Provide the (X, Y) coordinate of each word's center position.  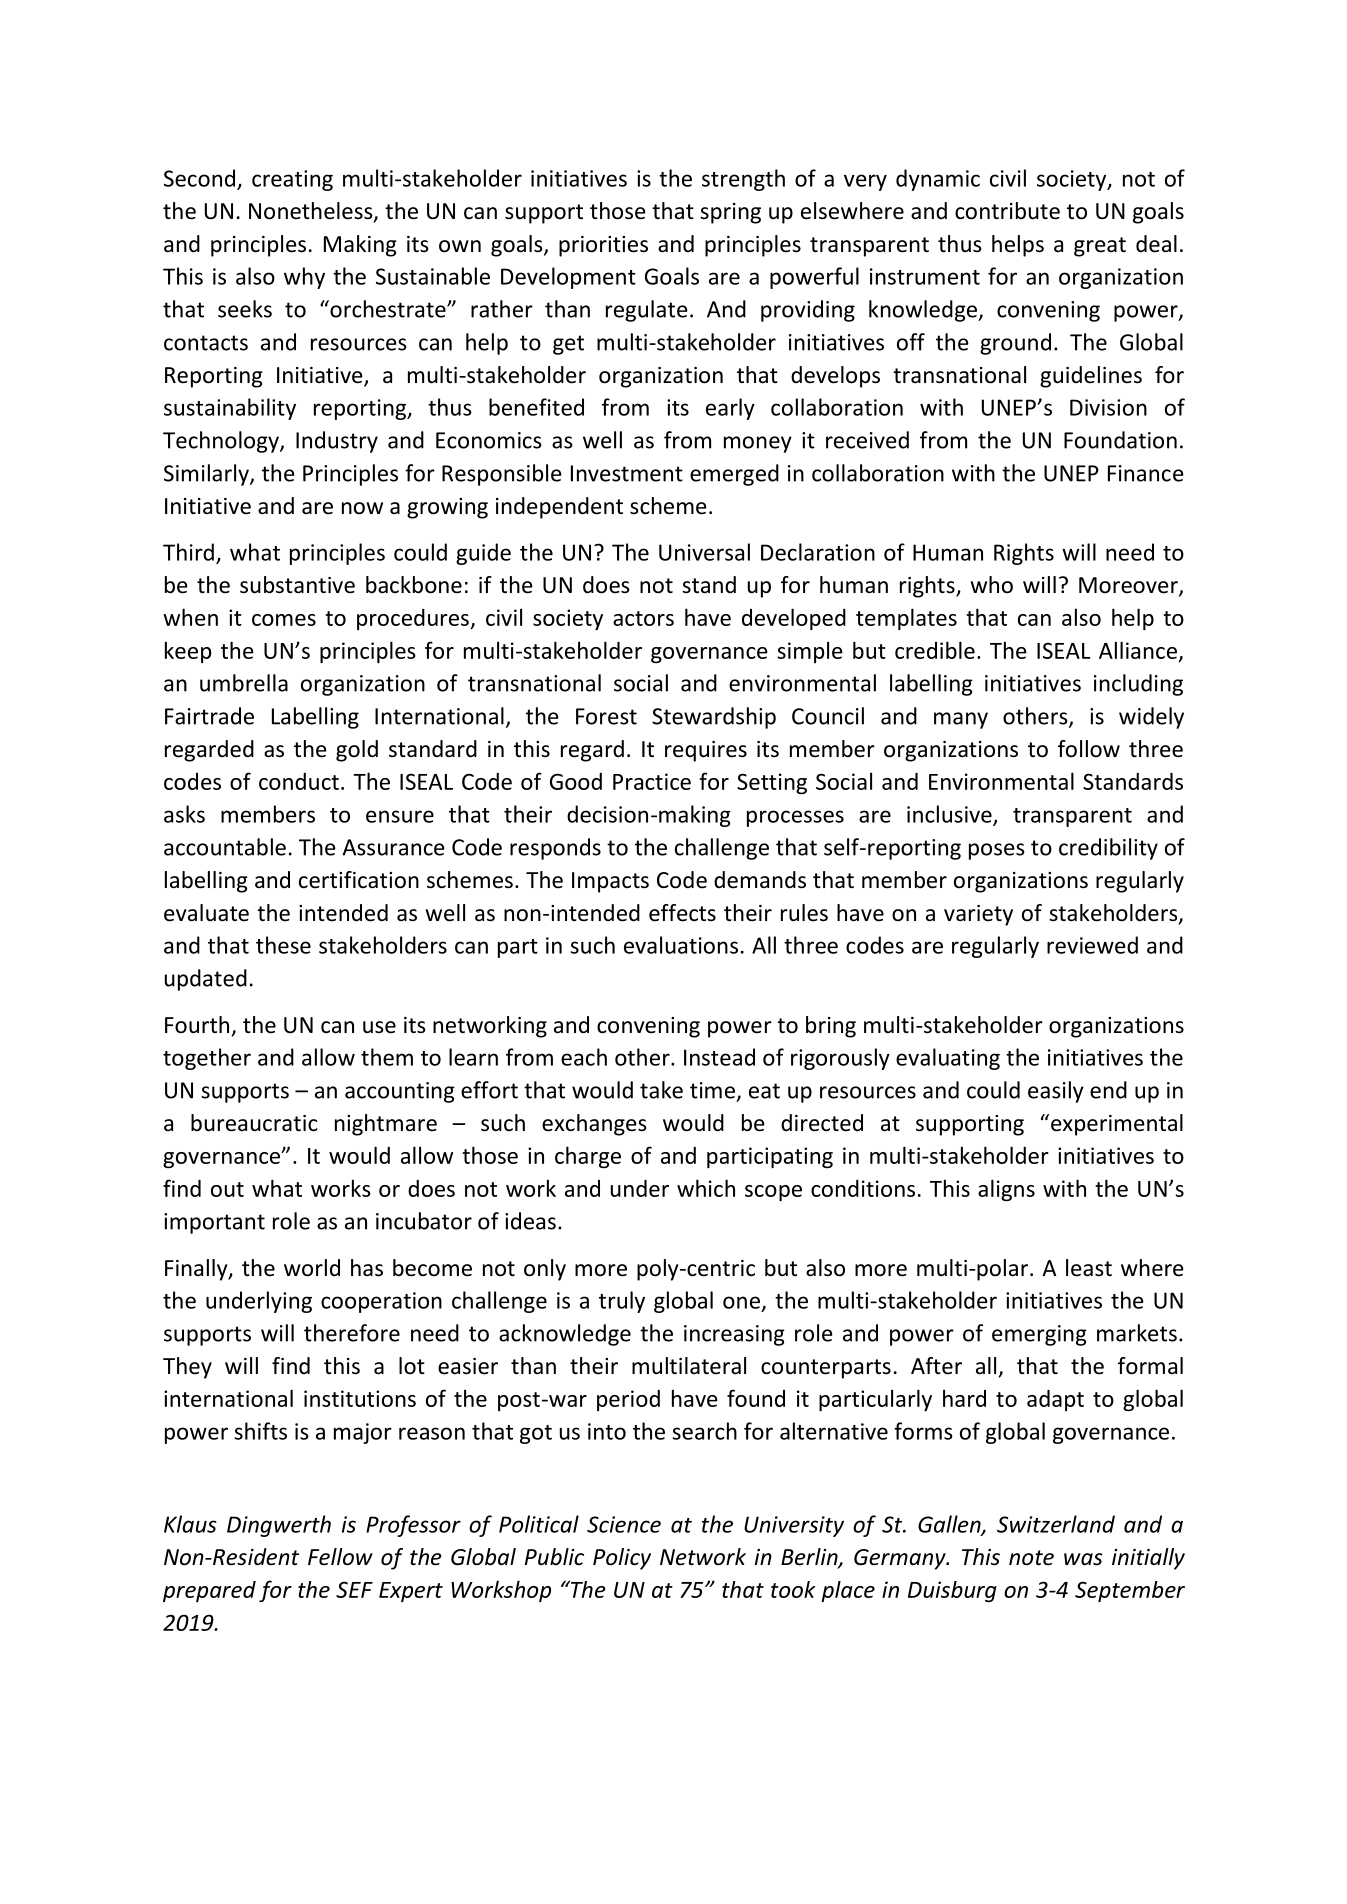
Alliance (1138, 650)
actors (643, 618)
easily (1056, 1092)
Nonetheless (312, 212)
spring (730, 213)
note (1031, 1558)
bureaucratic (254, 1123)
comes (284, 620)
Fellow (340, 1557)
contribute (1007, 211)
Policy (622, 1559)
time (712, 1090)
